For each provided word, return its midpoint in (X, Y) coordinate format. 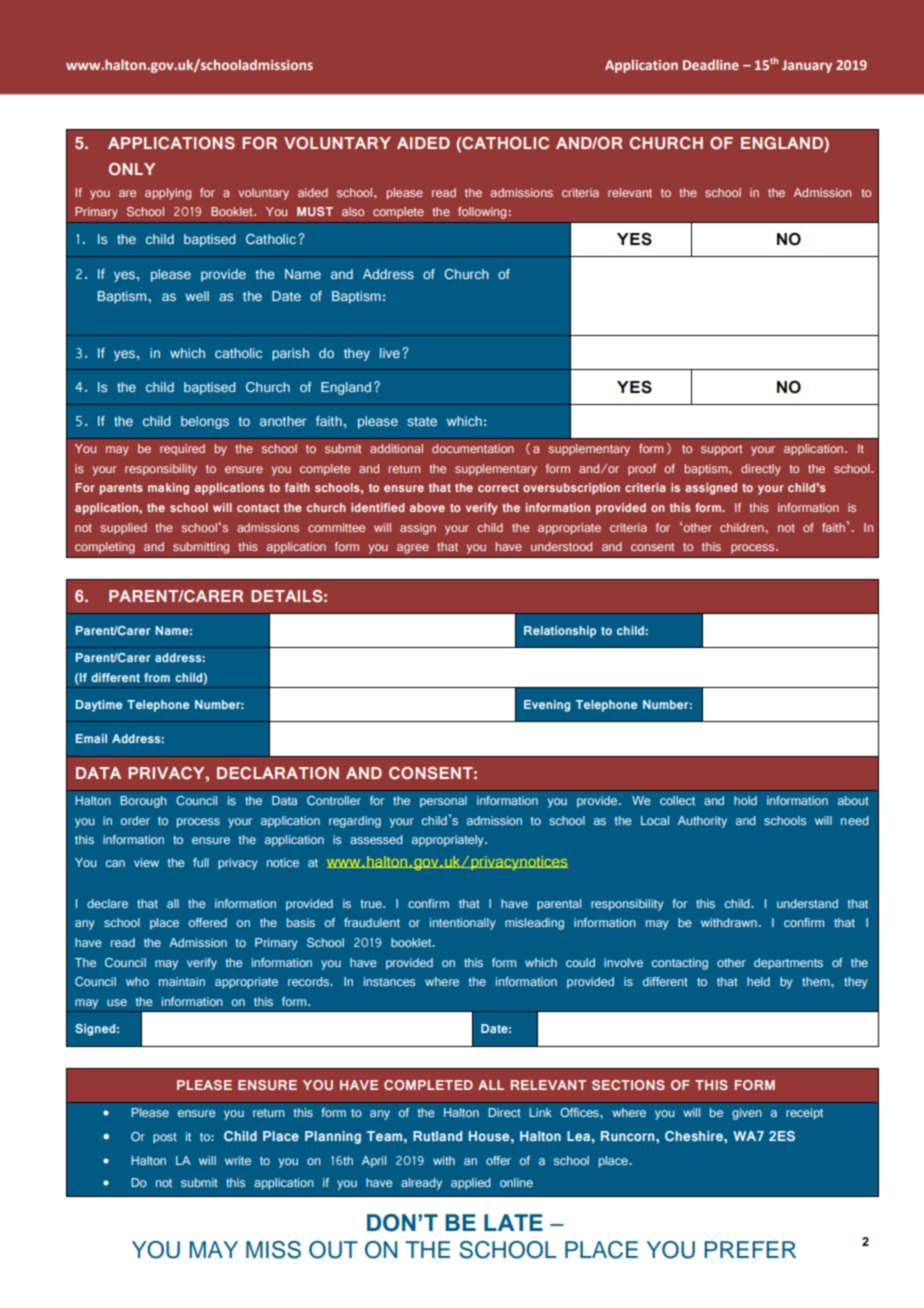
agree (413, 549)
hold (745, 800)
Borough (143, 802)
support (721, 450)
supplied (123, 528)
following (482, 213)
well (197, 296)
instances (389, 981)
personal (443, 802)
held (758, 981)
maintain (182, 981)
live (390, 353)
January (807, 66)
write (238, 1160)
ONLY (132, 169)
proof (642, 469)
